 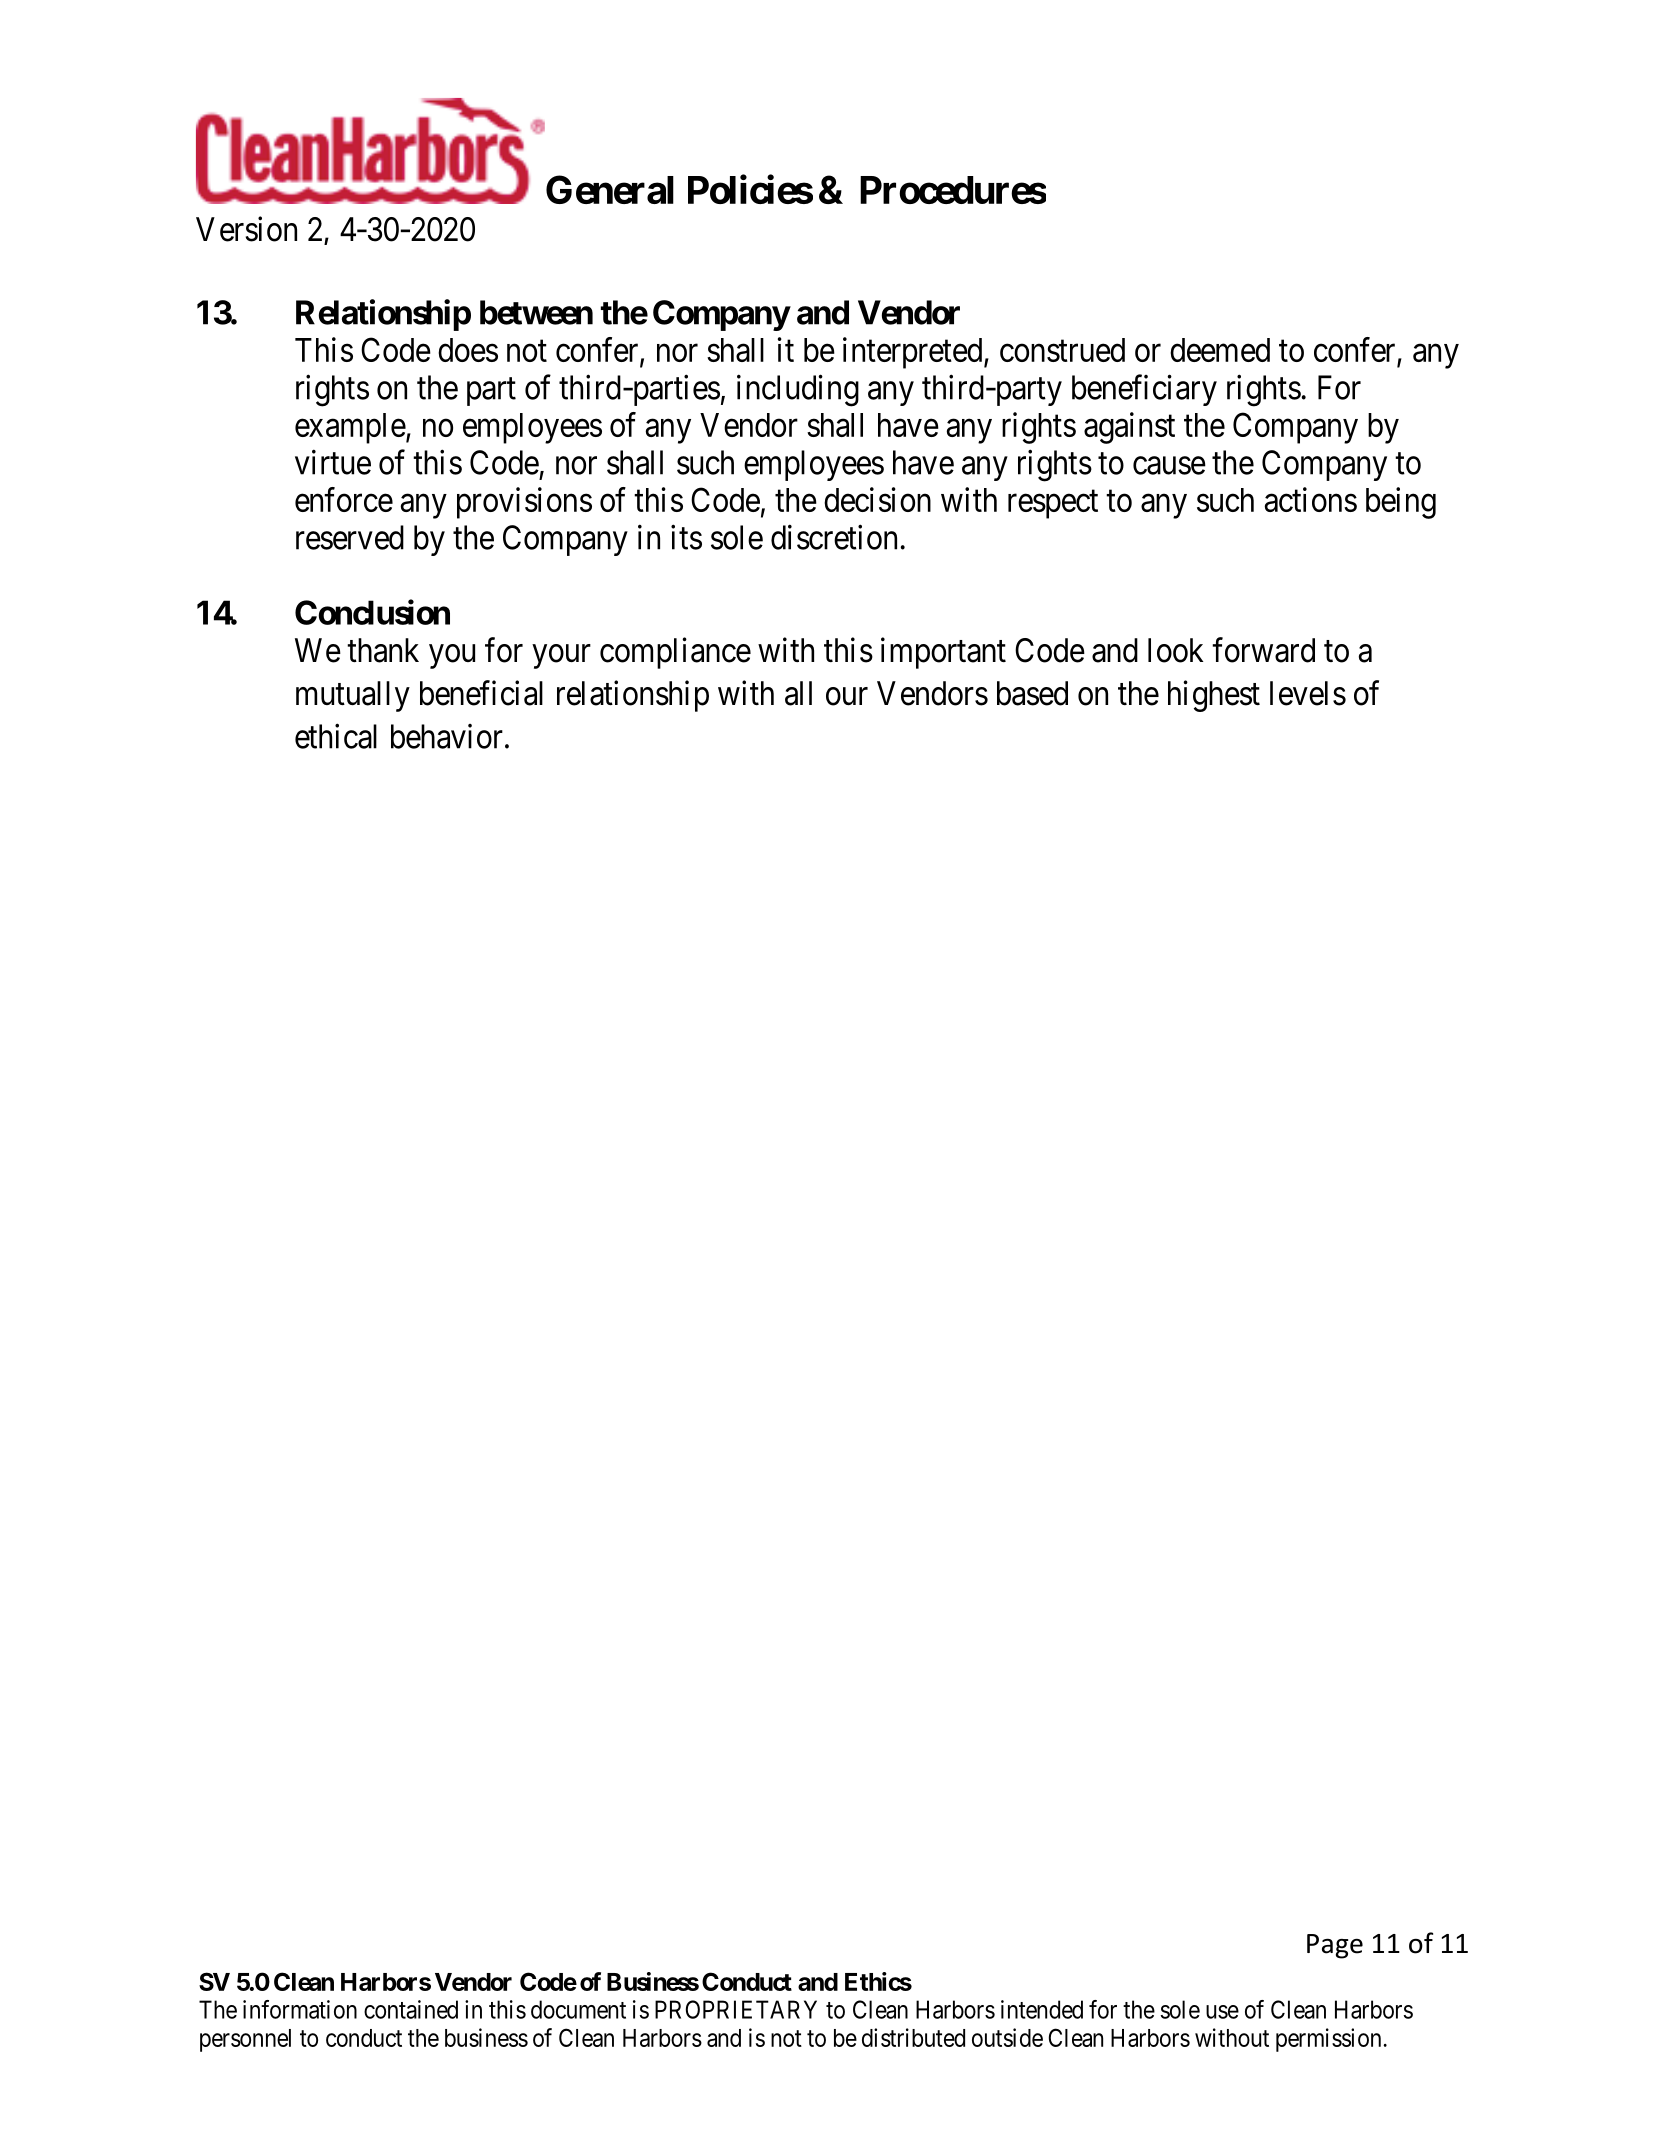 What do you see at coordinates (1214, 696) in the screenshot?
I see `highest` at bounding box center [1214, 696].
